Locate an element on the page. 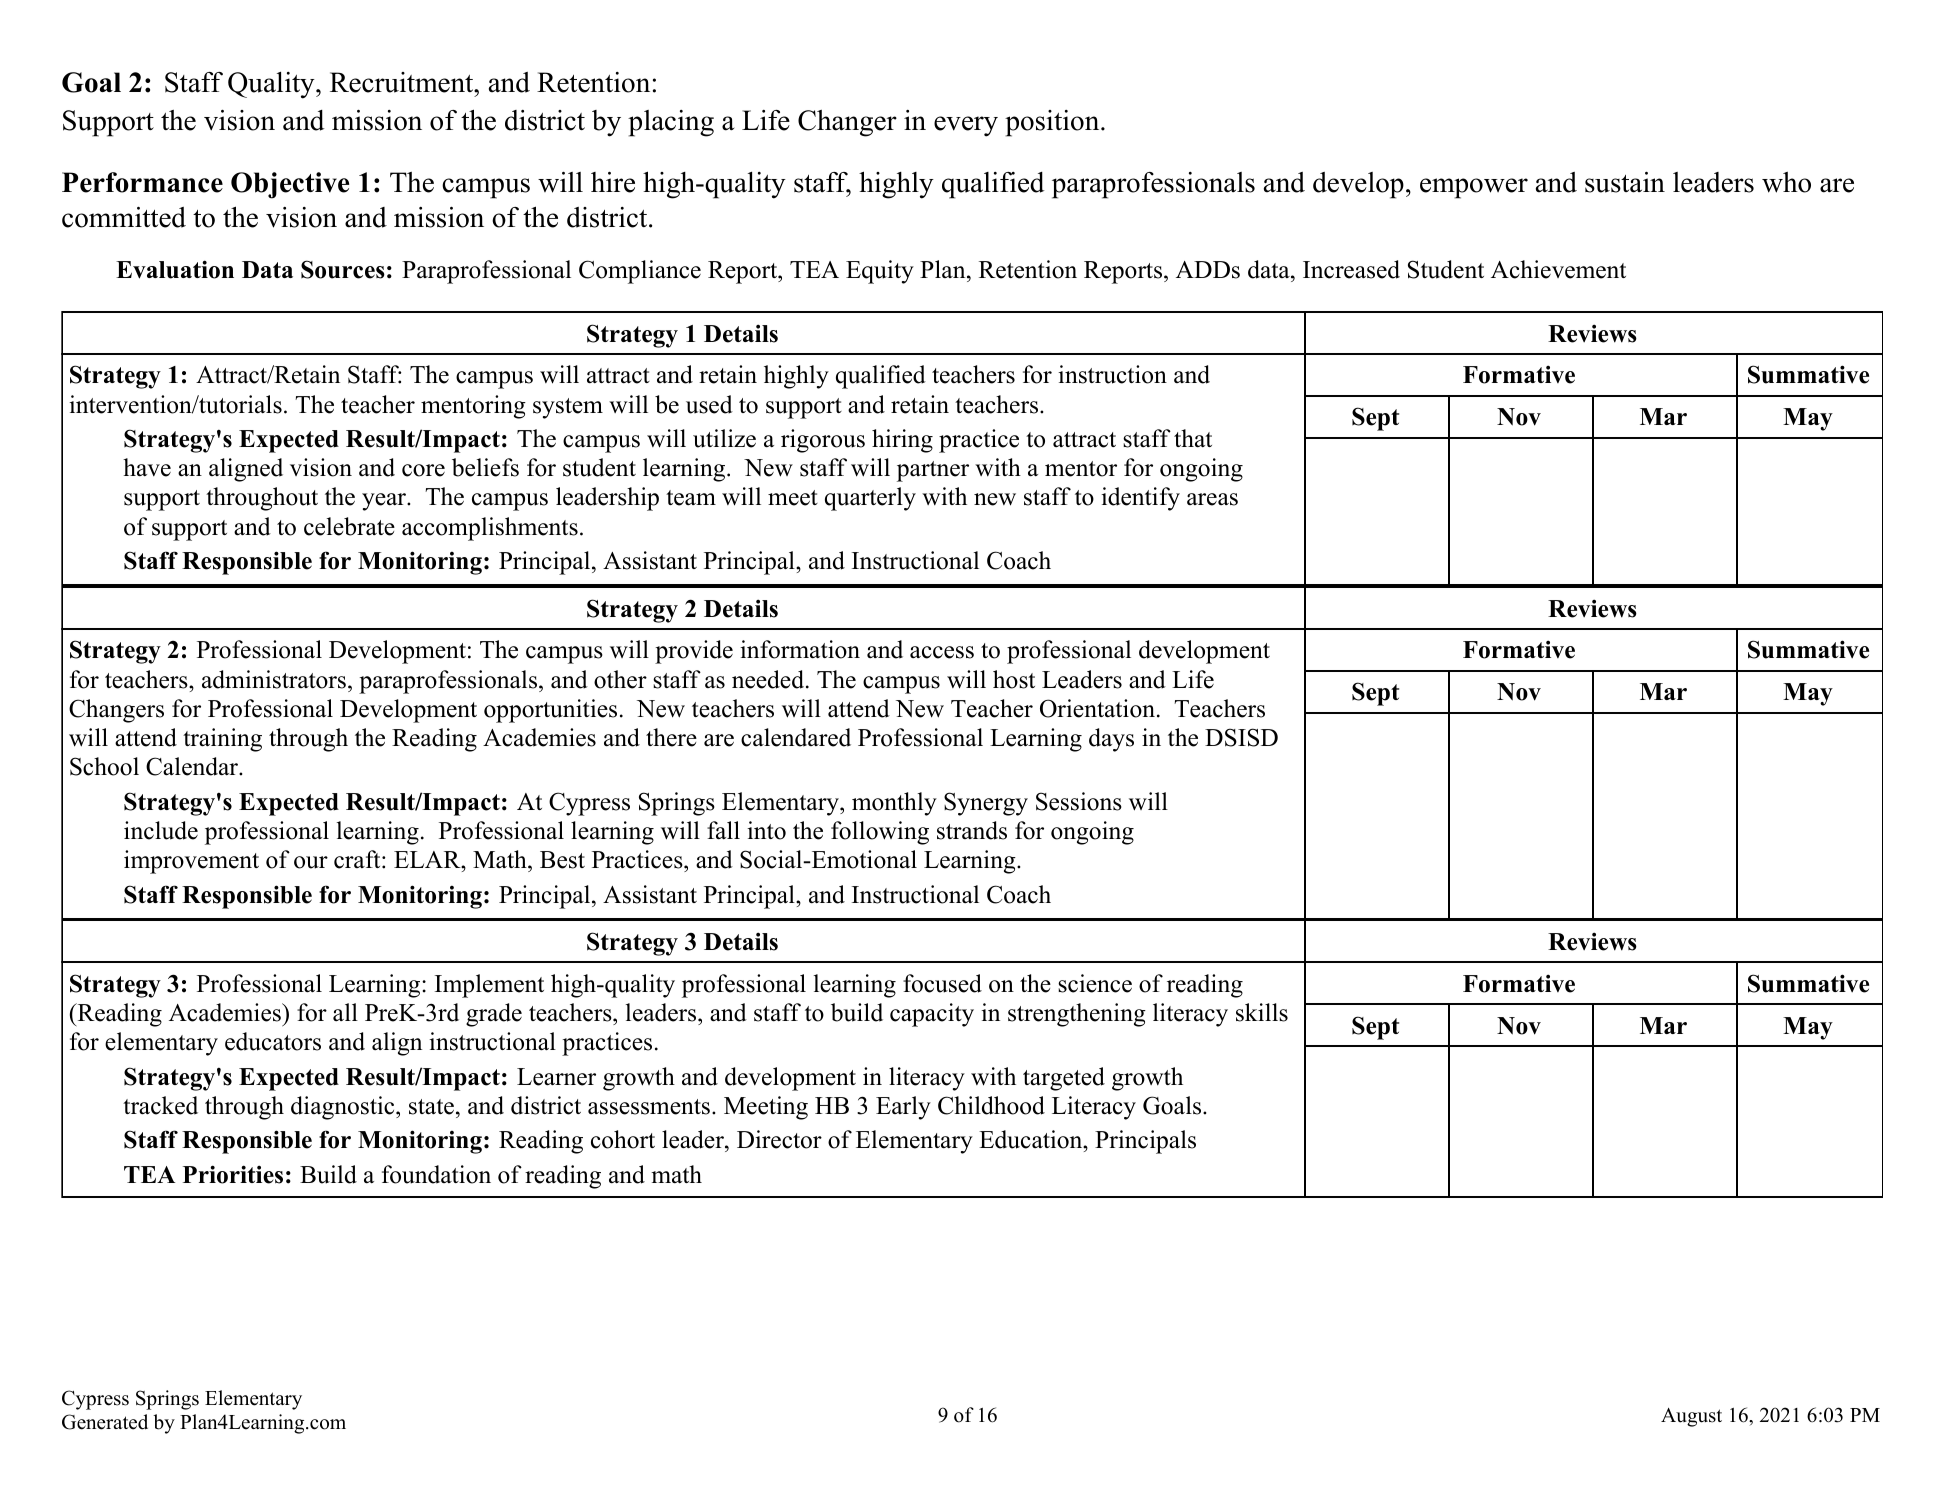 The width and height of the image is (1948, 1505). Objective is located at coordinates (290, 185).
